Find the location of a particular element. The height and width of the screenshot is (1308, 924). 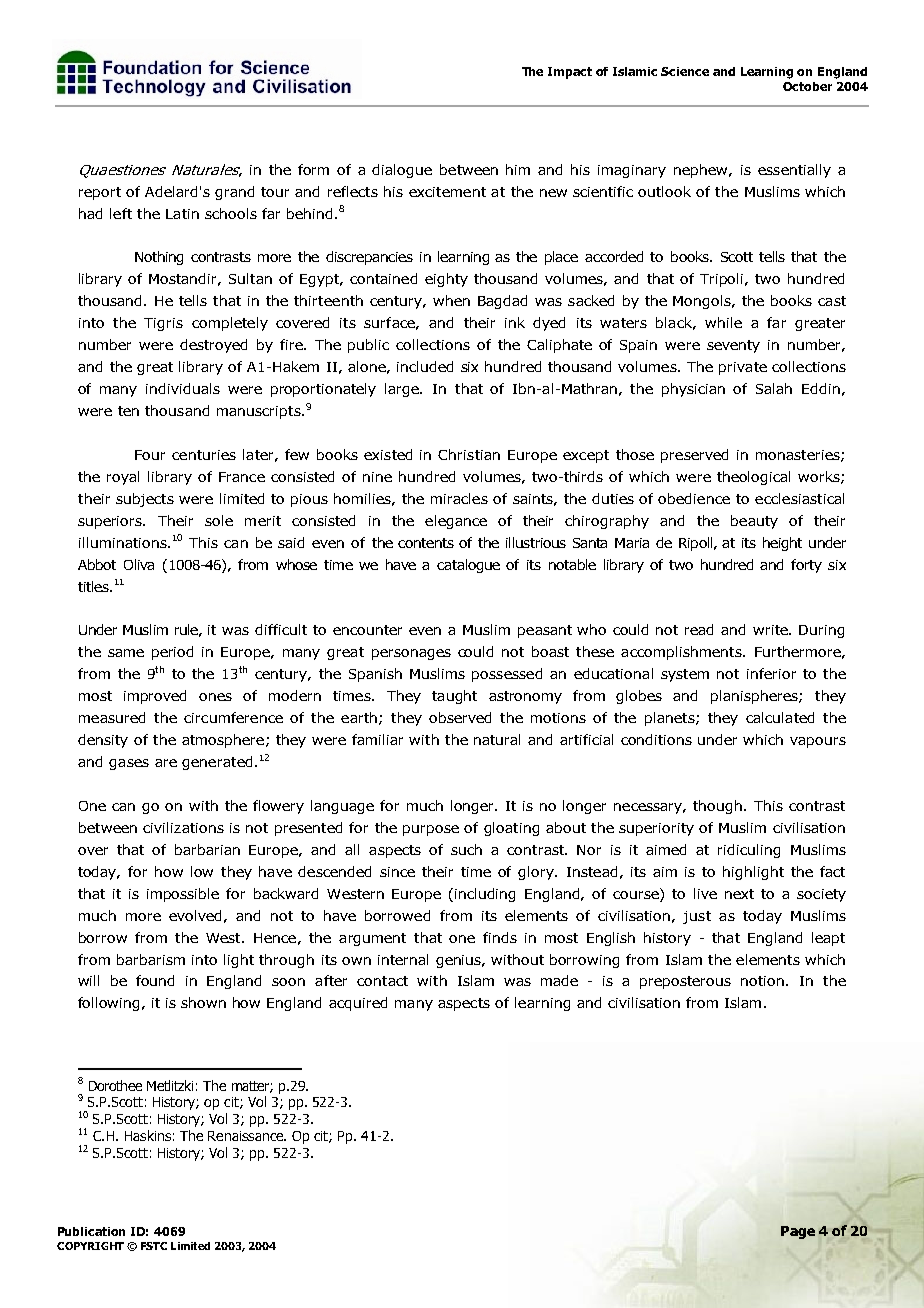

grand is located at coordinates (234, 193).
